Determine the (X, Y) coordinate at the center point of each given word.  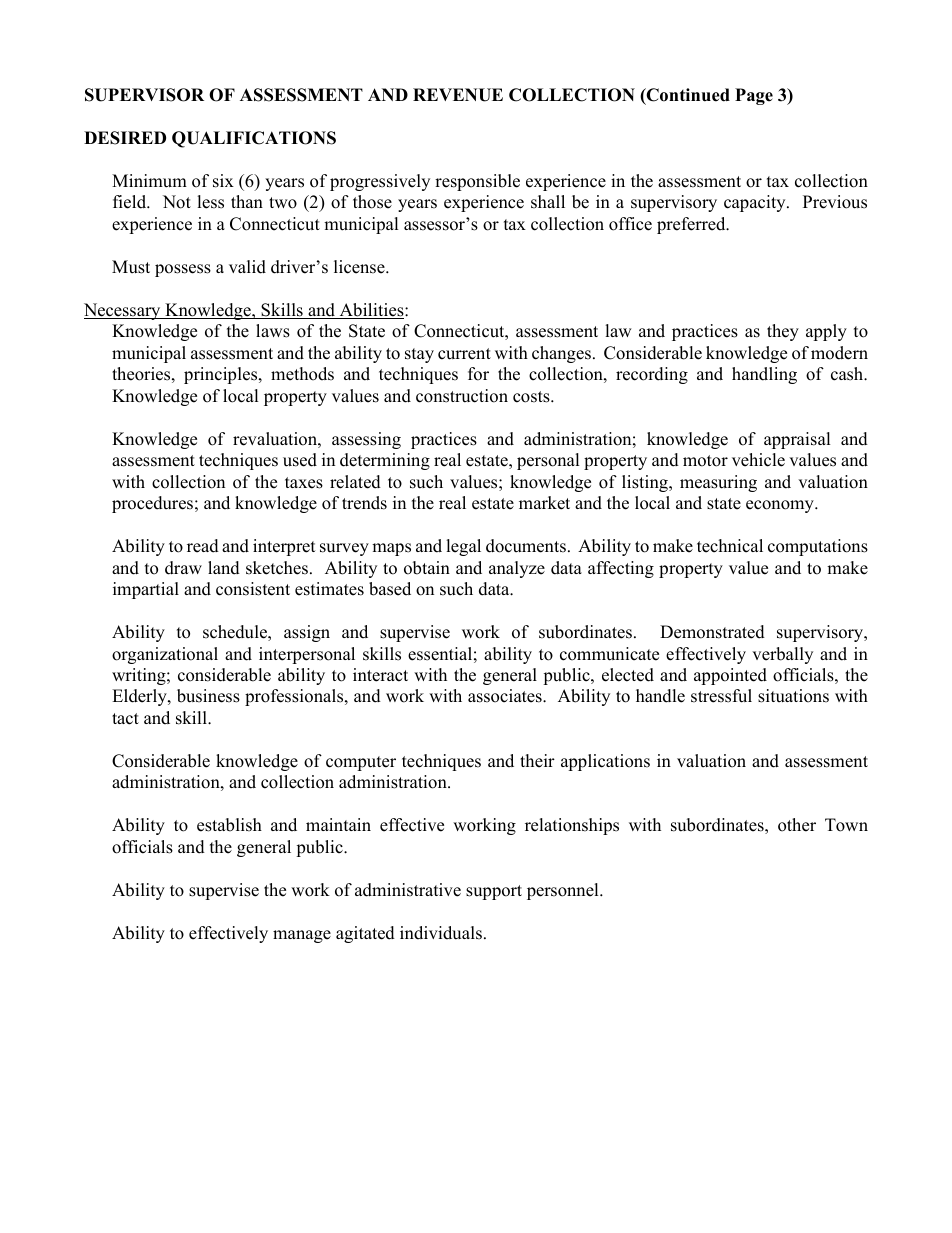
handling (764, 375)
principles (222, 375)
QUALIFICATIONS (254, 139)
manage (302, 936)
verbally (782, 655)
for (478, 374)
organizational (165, 655)
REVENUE (458, 95)
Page (754, 96)
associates (506, 696)
